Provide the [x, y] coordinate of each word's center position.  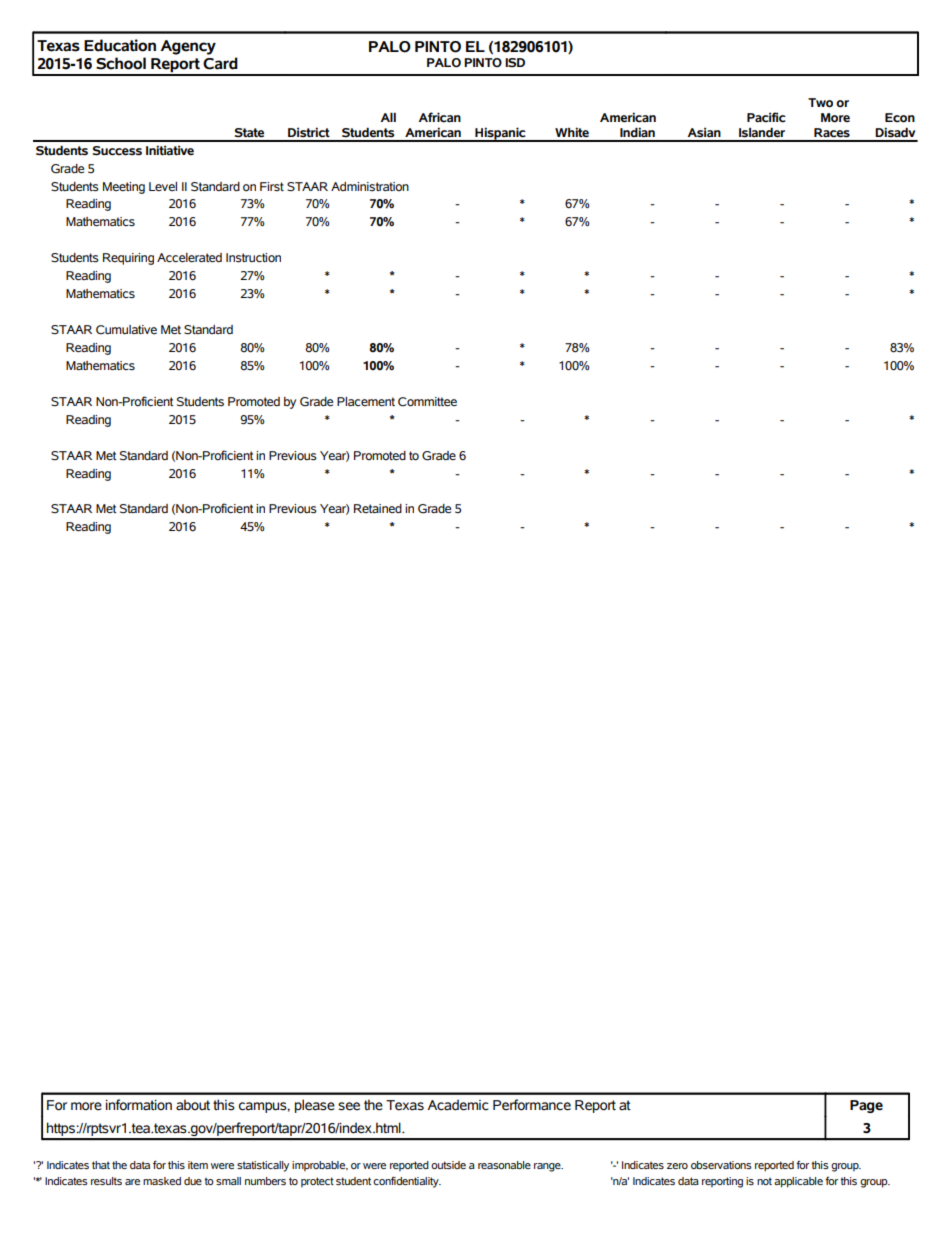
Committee [427, 402]
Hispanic [500, 134]
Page [866, 1106]
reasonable [504, 1165]
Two [820, 103]
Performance [532, 1105]
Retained [378, 508]
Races [832, 133]
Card [220, 63]
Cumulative [126, 330]
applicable [798, 1182]
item [198, 1165]
